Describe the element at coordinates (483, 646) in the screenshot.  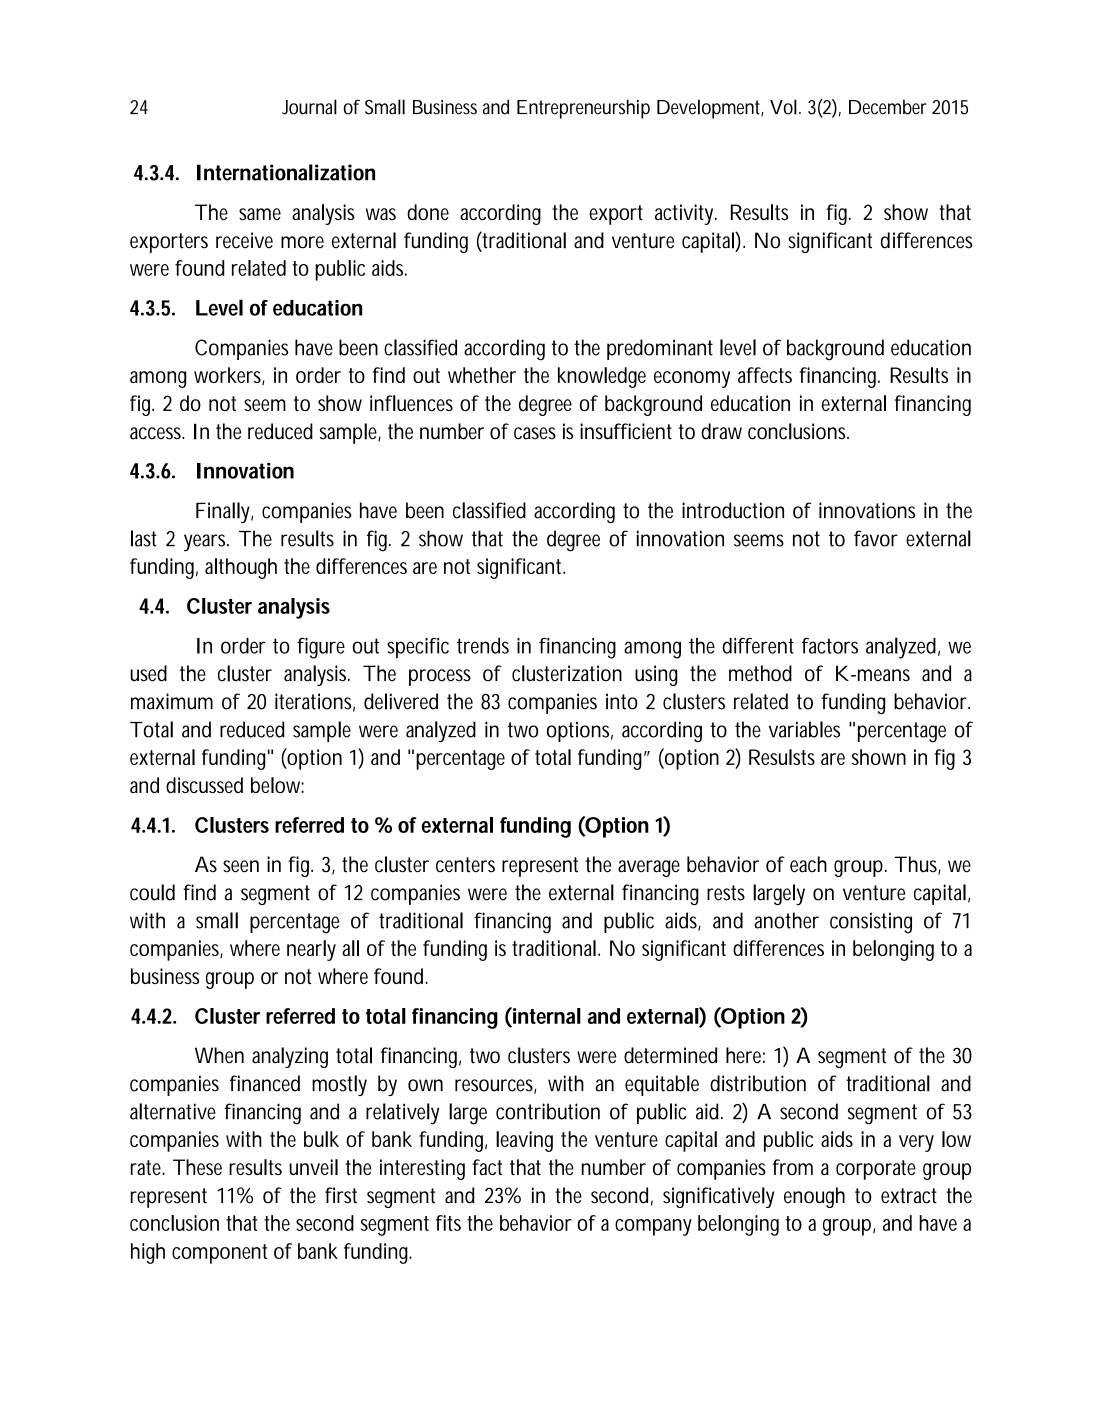
I see `trends` at that location.
